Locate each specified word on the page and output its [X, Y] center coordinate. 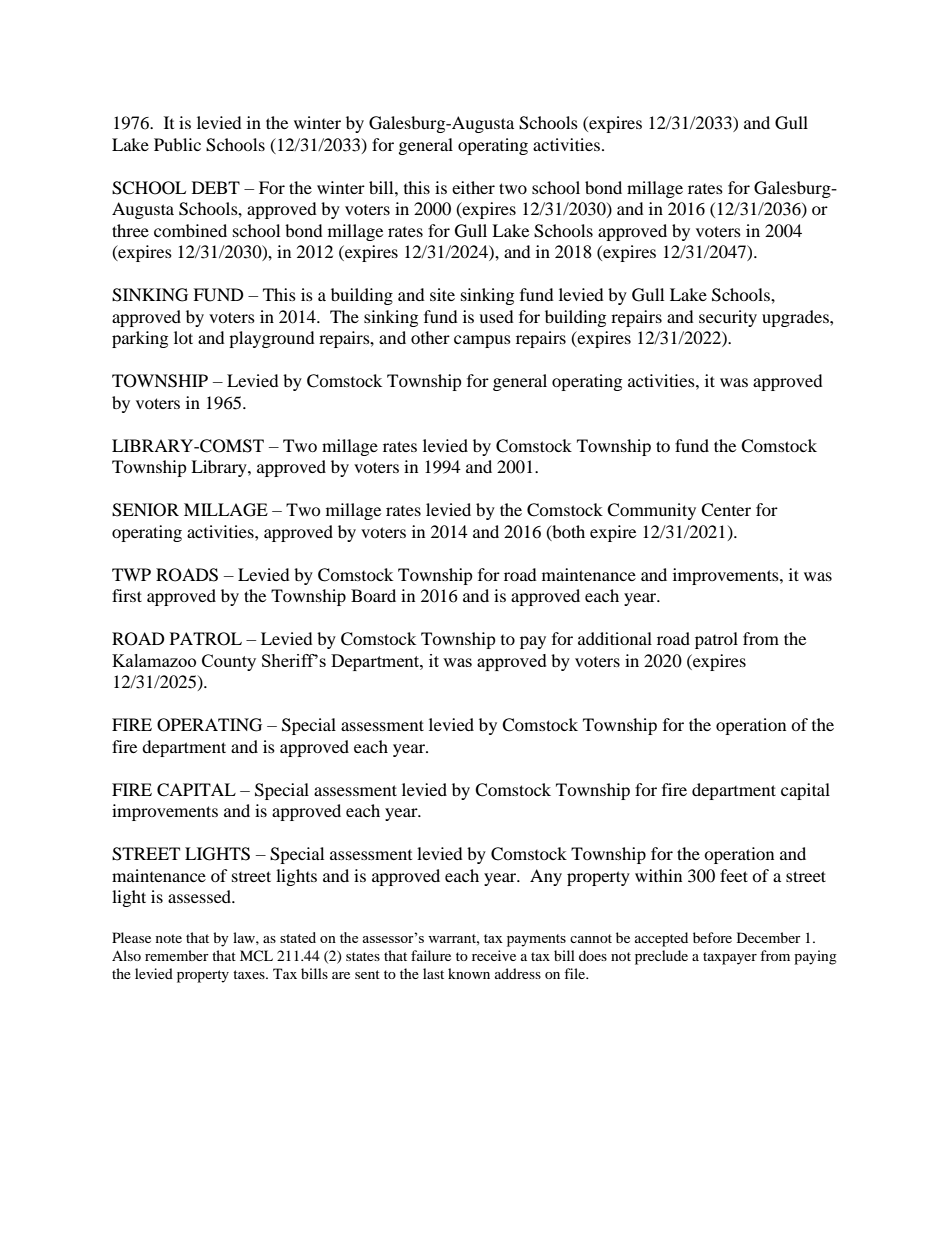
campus [482, 341]
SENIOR [145, 510]
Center [726, 510]
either [473, 187]
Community [651, 511]
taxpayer [730, 958]
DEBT [216, 187]
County [229, 662]
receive [494, 955]
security [728, 318]
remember [177, 955]
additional [615, 638]
